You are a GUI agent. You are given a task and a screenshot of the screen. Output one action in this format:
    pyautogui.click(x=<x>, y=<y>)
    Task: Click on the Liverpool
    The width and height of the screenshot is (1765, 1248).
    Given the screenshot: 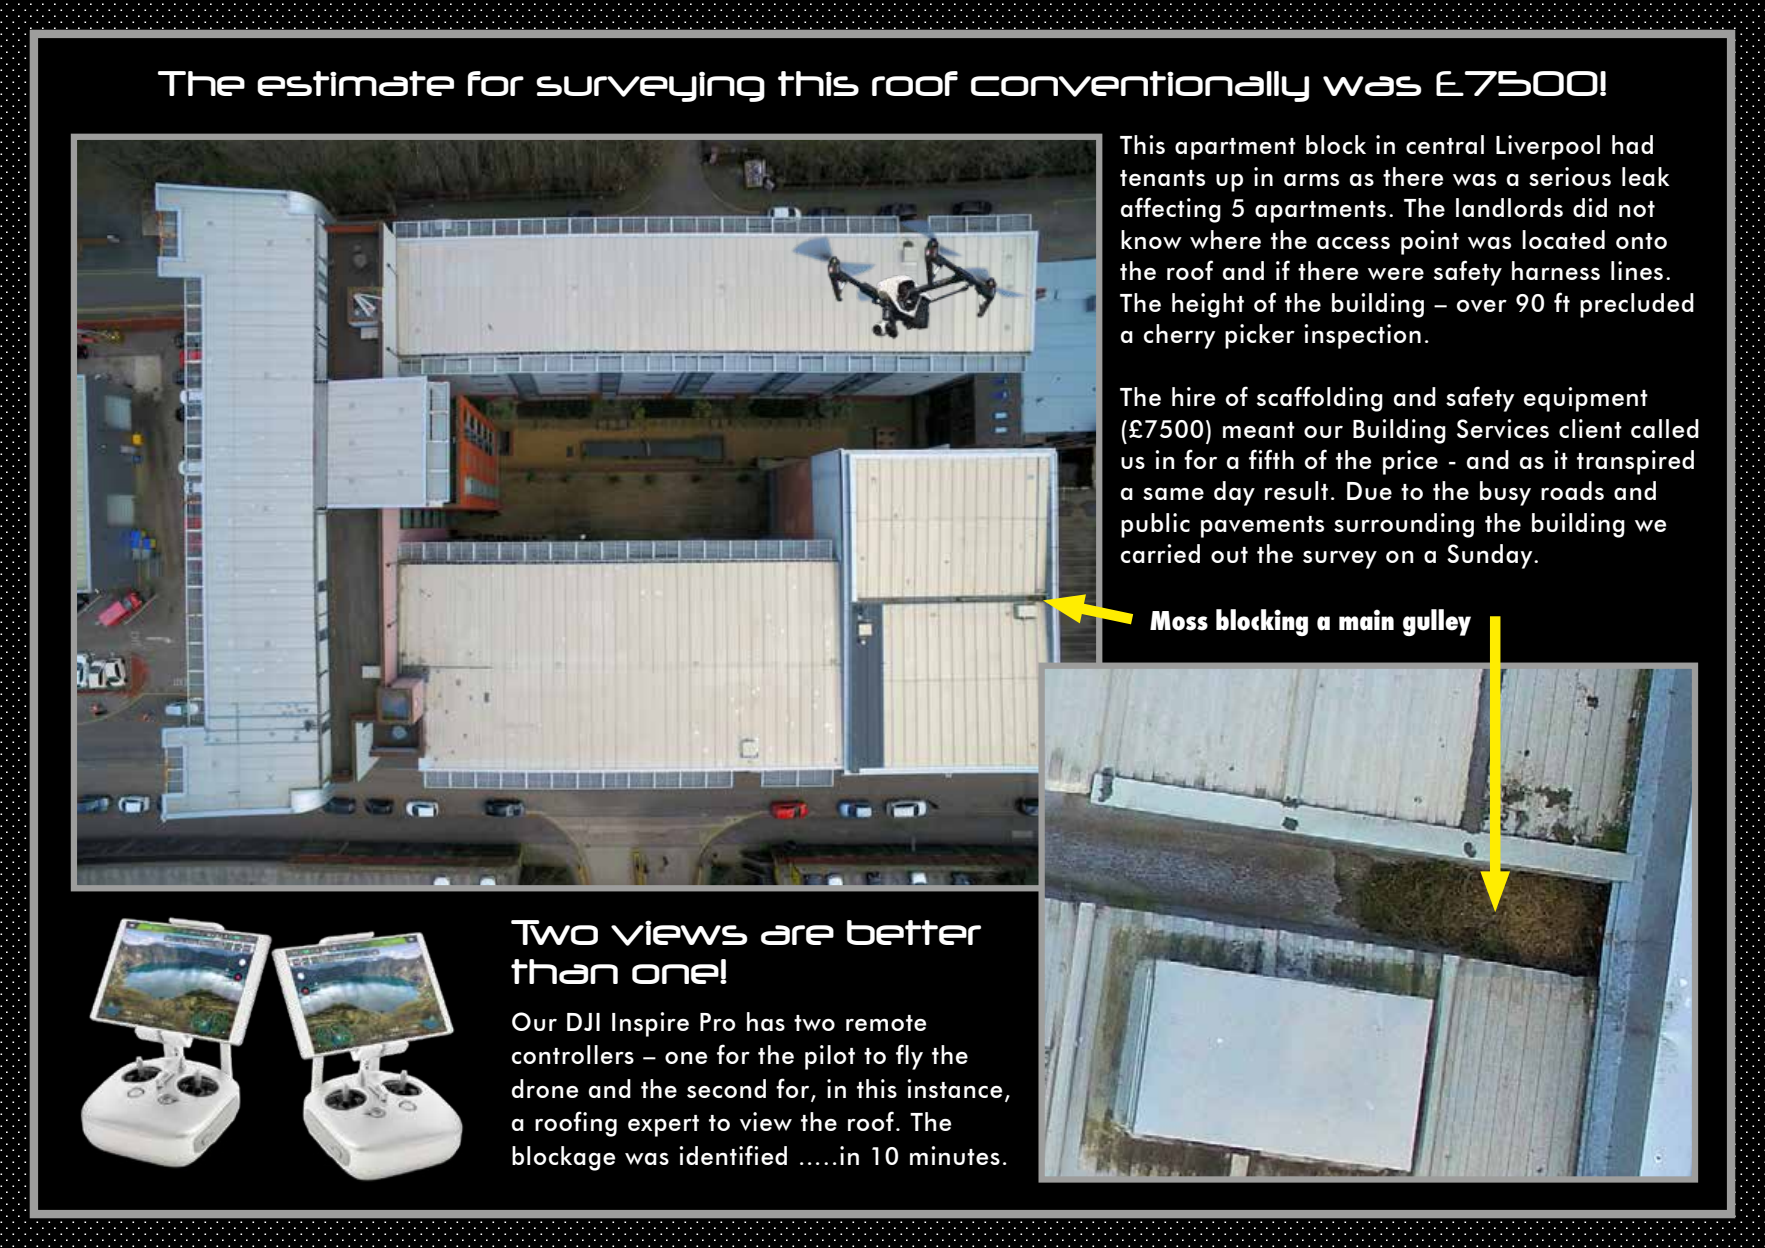 What is the action you would take?
    pyautogui.click(x=1548, y=147)
